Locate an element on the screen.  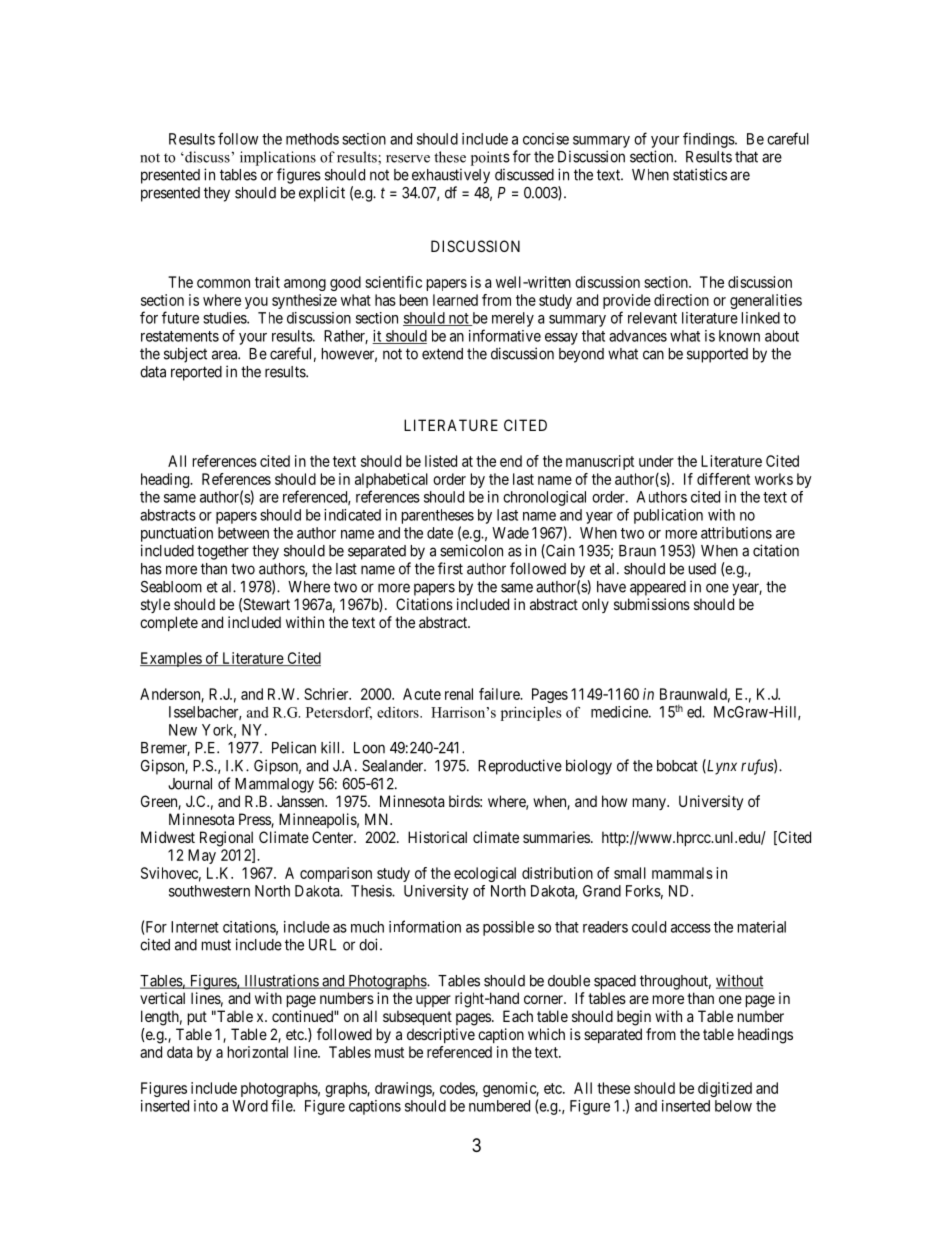
extend is located at coordinates (442, 354).
